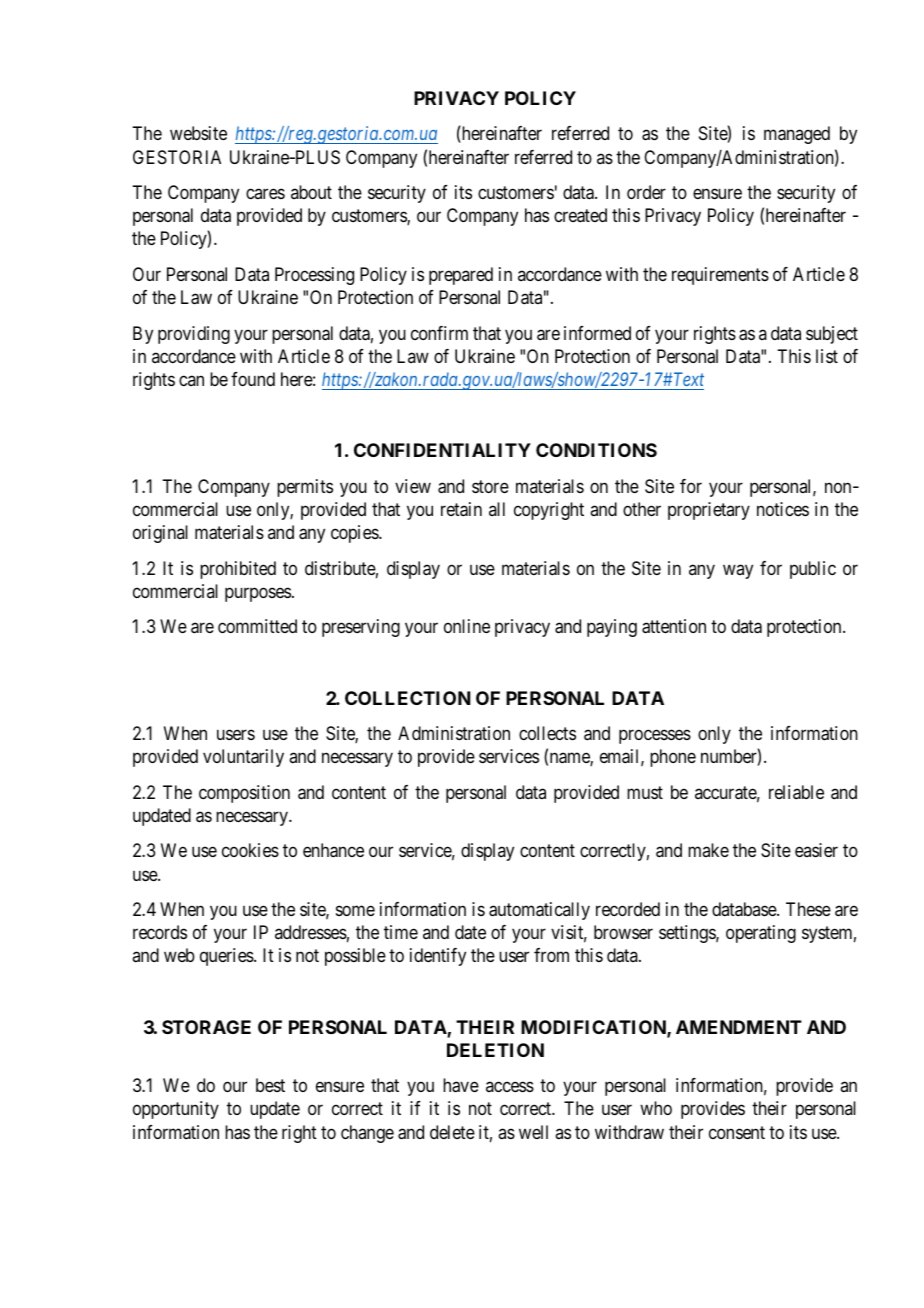 The width and height of the image is (924, 1308). I want to click on cares, so click(265, 194).
